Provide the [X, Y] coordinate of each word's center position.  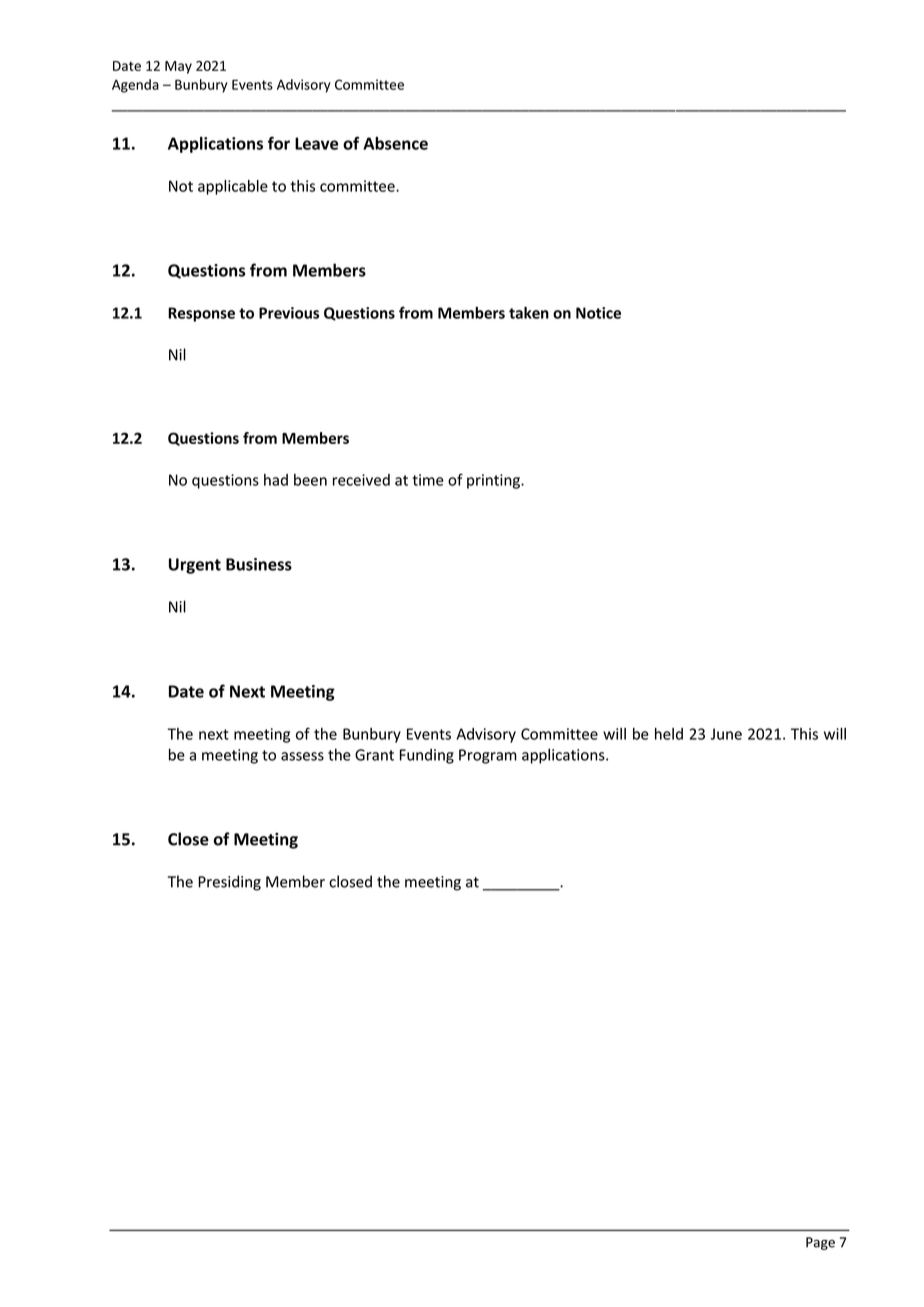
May [178, 67]
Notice [598, 313]
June [726, 734]
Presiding [229, 883]
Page [820, 1243]
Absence [395, 143]
